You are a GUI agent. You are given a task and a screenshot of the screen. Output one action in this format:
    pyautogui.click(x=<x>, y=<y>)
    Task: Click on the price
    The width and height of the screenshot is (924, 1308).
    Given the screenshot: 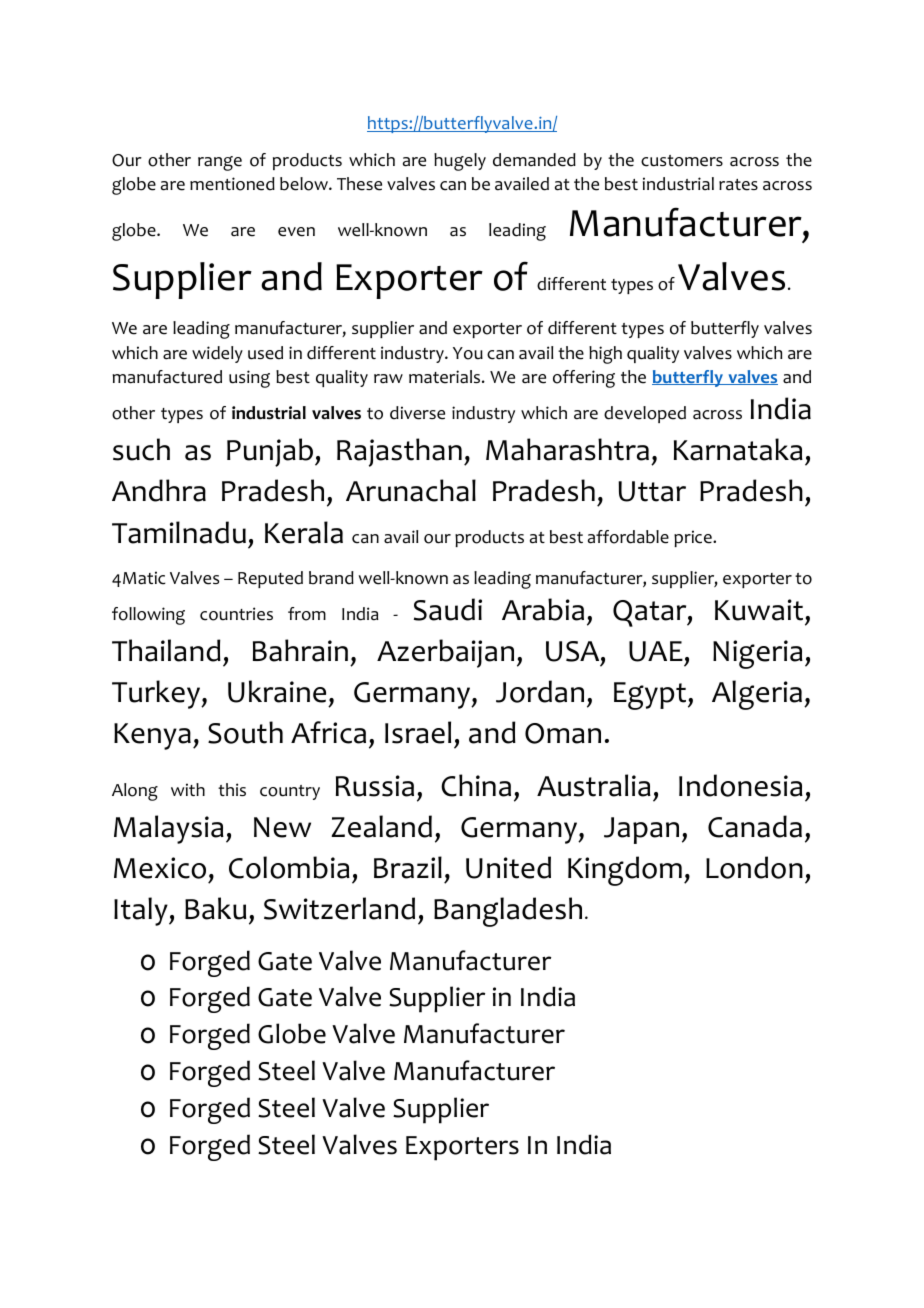 What is the action you would take?
    pyautogui.click(x=694, y=538)
